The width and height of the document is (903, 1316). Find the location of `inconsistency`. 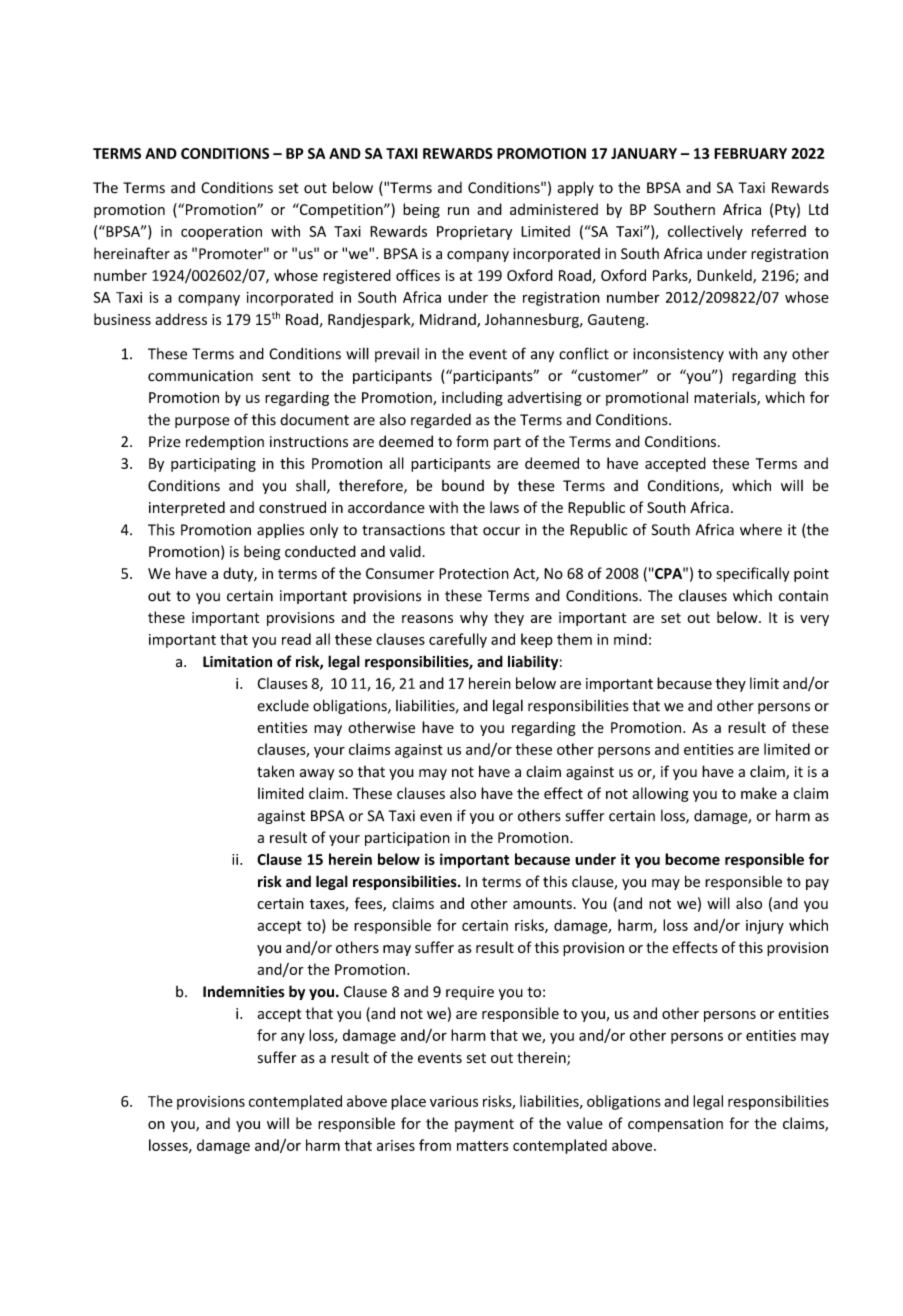

inconsistency is located at coordinates (678, 355).
